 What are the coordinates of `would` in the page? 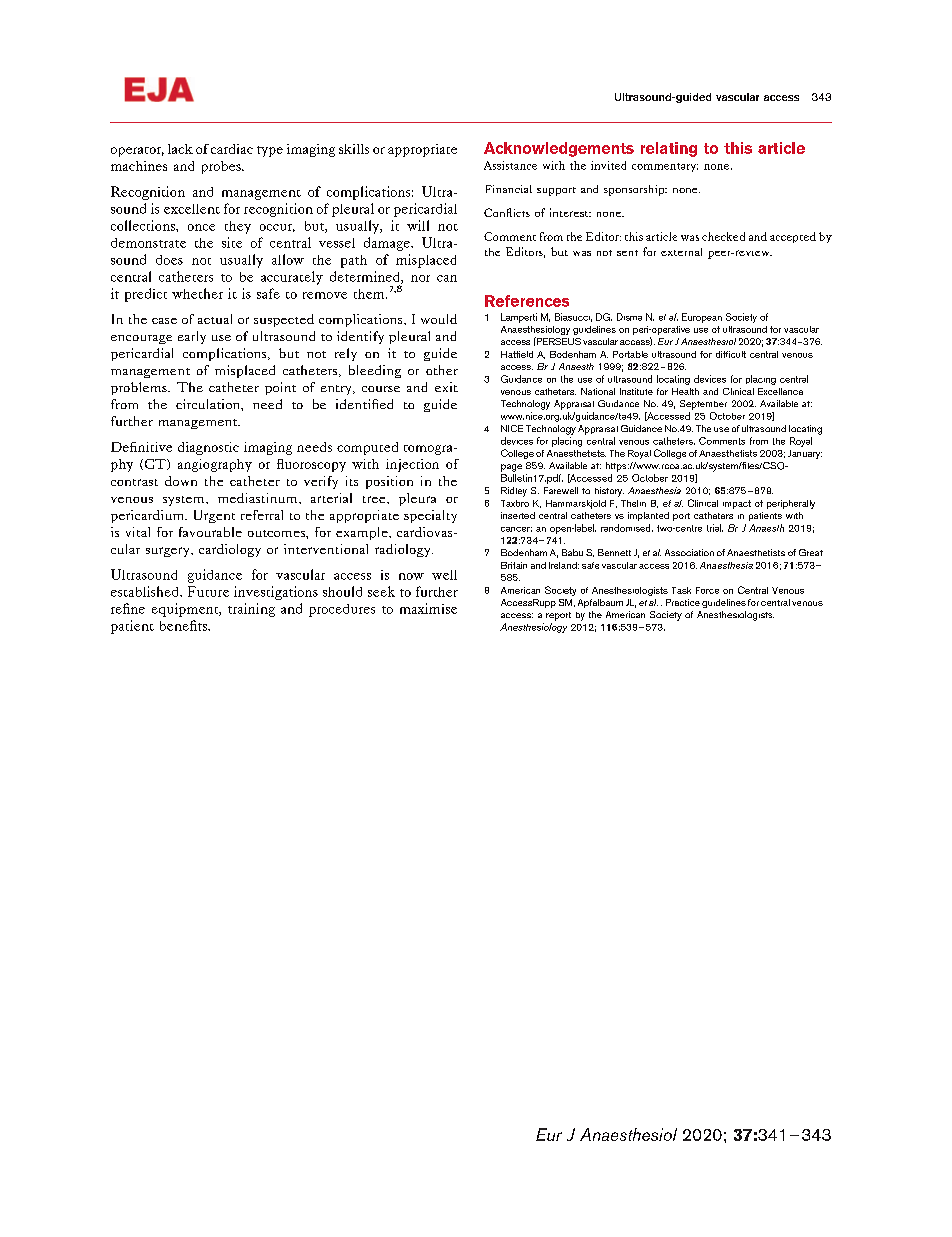 It's located at (439, 319).
